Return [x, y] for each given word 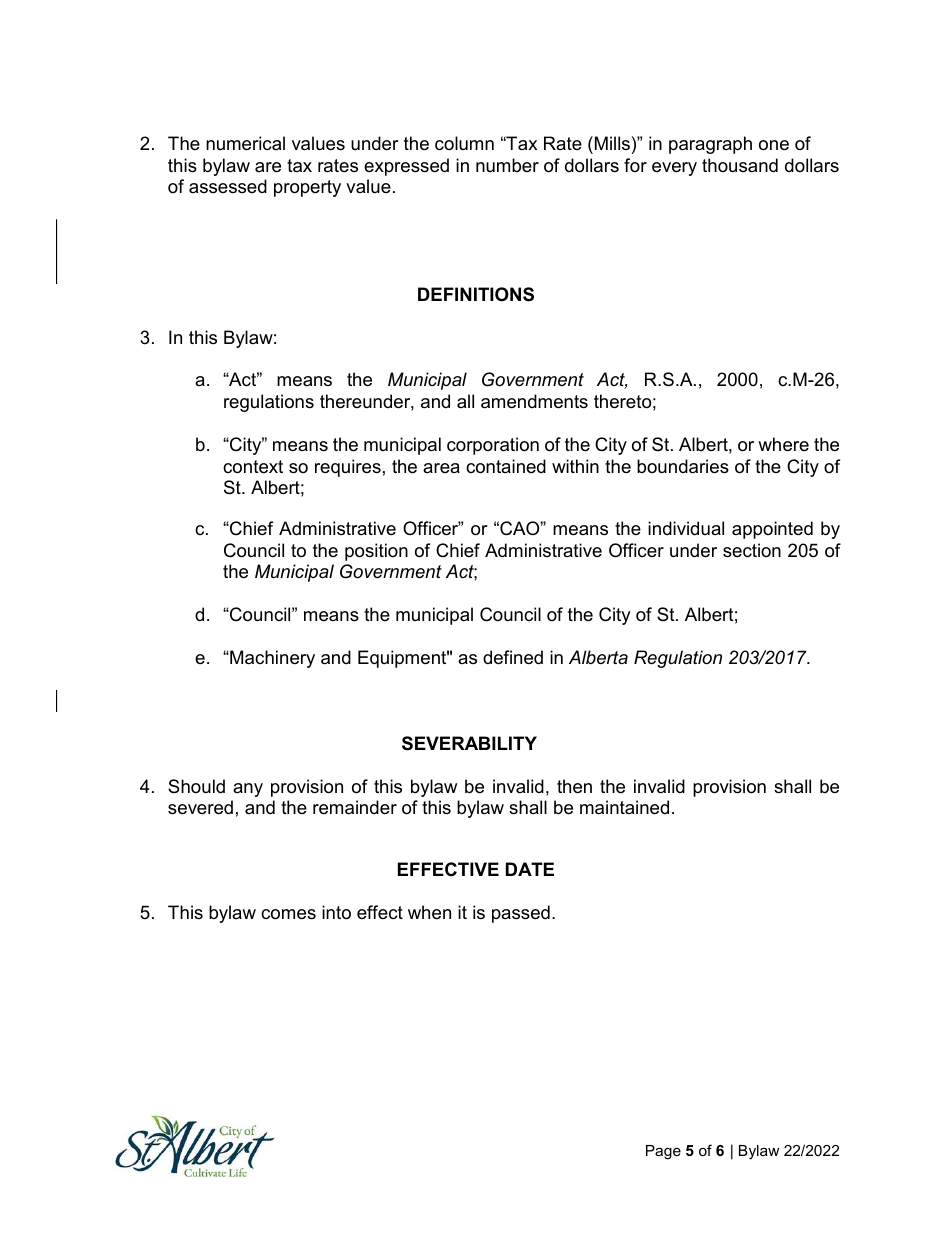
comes [288, 914]
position [376, 552]
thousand [740, 165]
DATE [530, 869]
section [752, 550]
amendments [534, 401]
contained [506, 466]
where [783, 444]
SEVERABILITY [469, 743]
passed [521, 914]
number [507, 165]
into [336, 912]
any [248, 790]
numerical [245, 143]
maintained [624, 807]
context [253, 467]
